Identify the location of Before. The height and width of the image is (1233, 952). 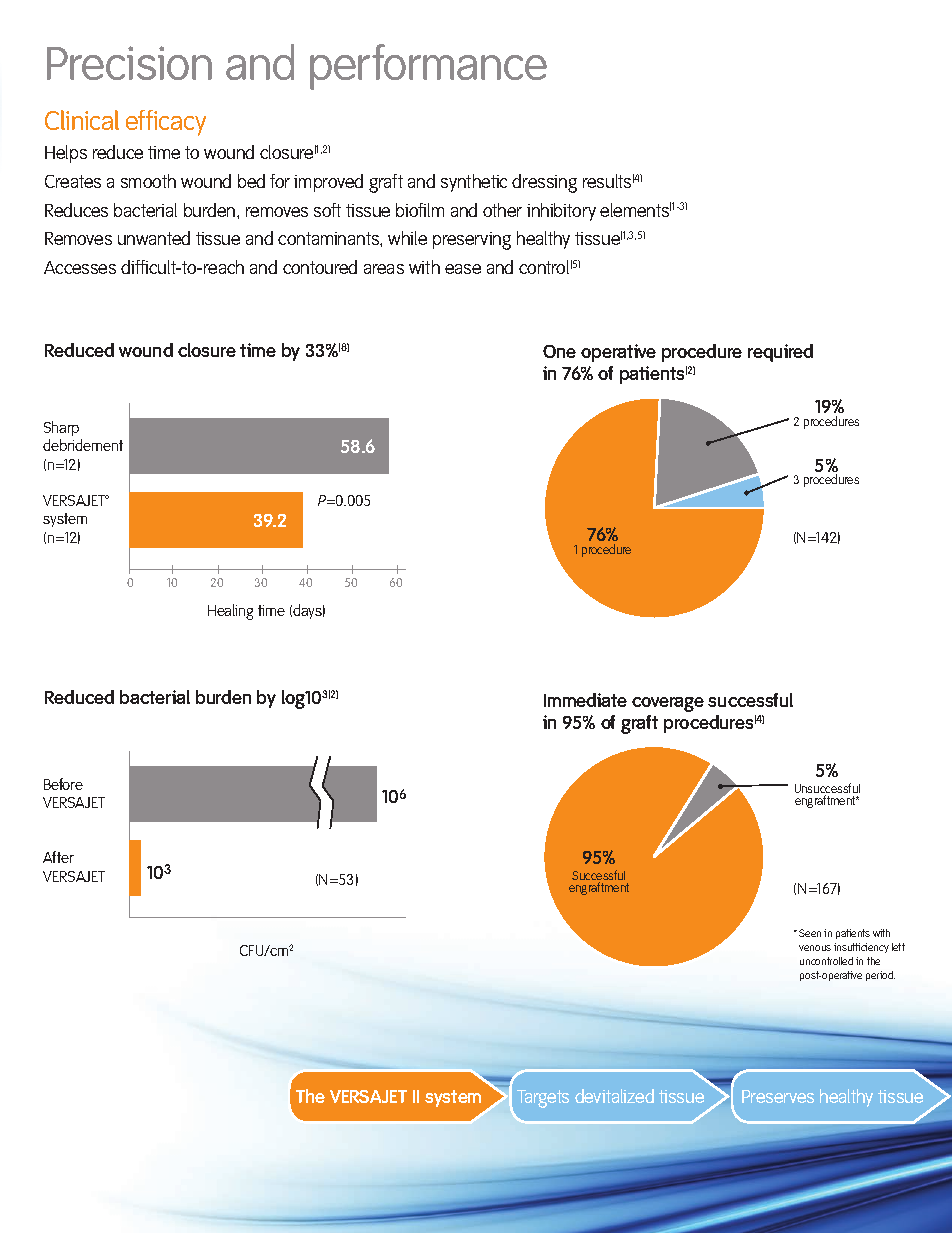
(63, 784).
